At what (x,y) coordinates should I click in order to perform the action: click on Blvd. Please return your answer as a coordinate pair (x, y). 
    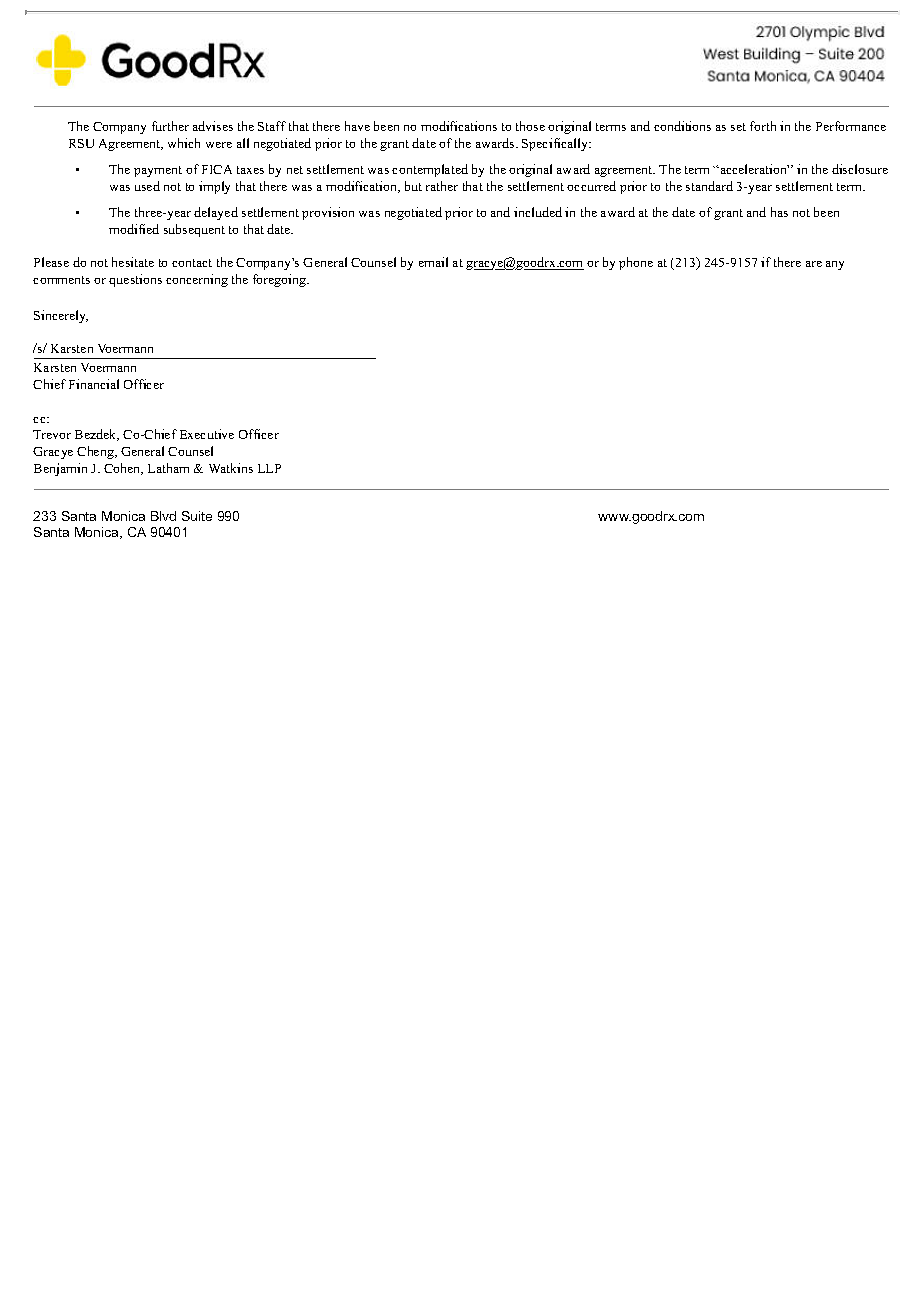
    Looking at the image, I should click on (163, 516).
